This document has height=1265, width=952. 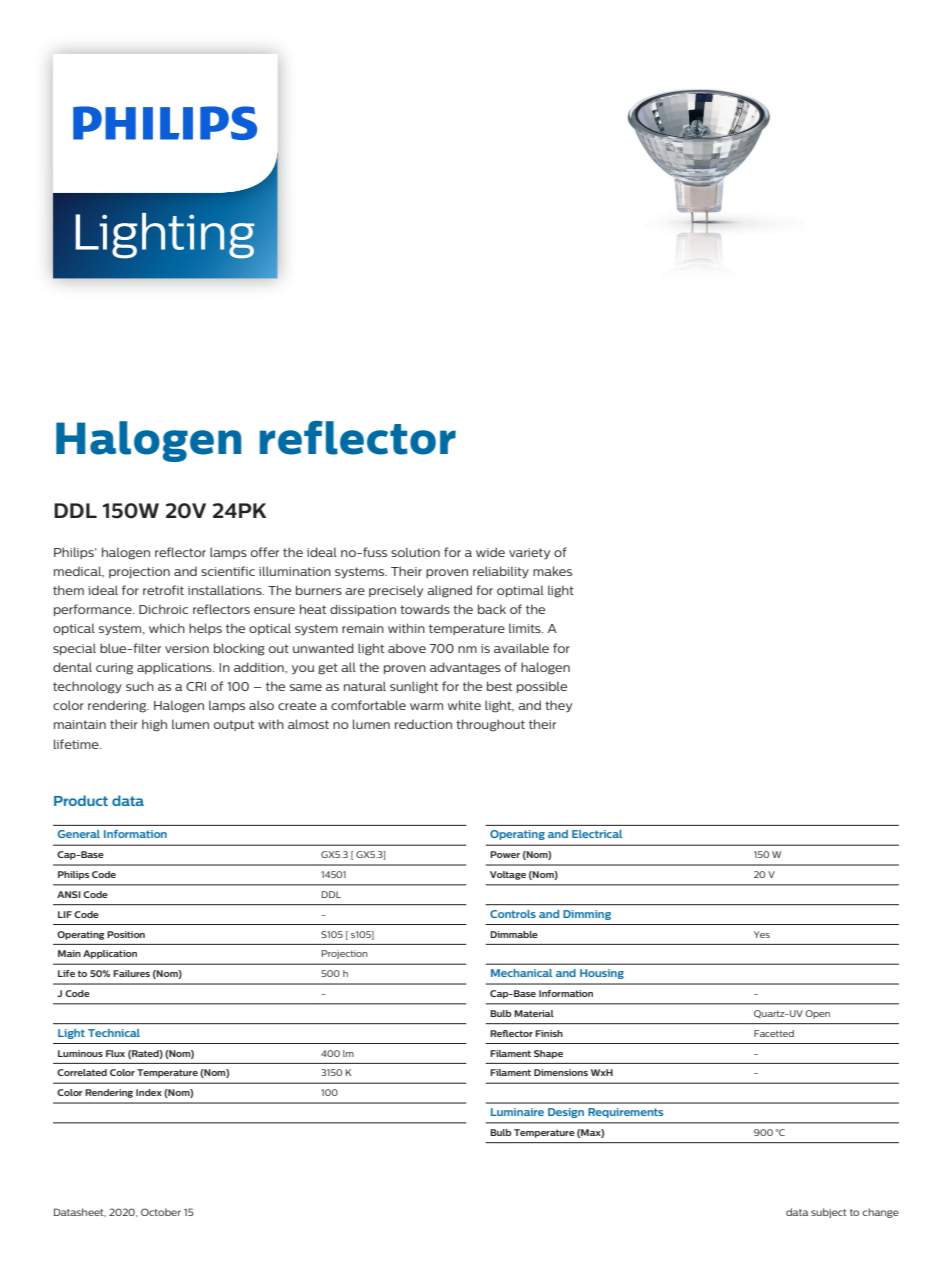 I want to click on Product, so click(x=81, y=800).
